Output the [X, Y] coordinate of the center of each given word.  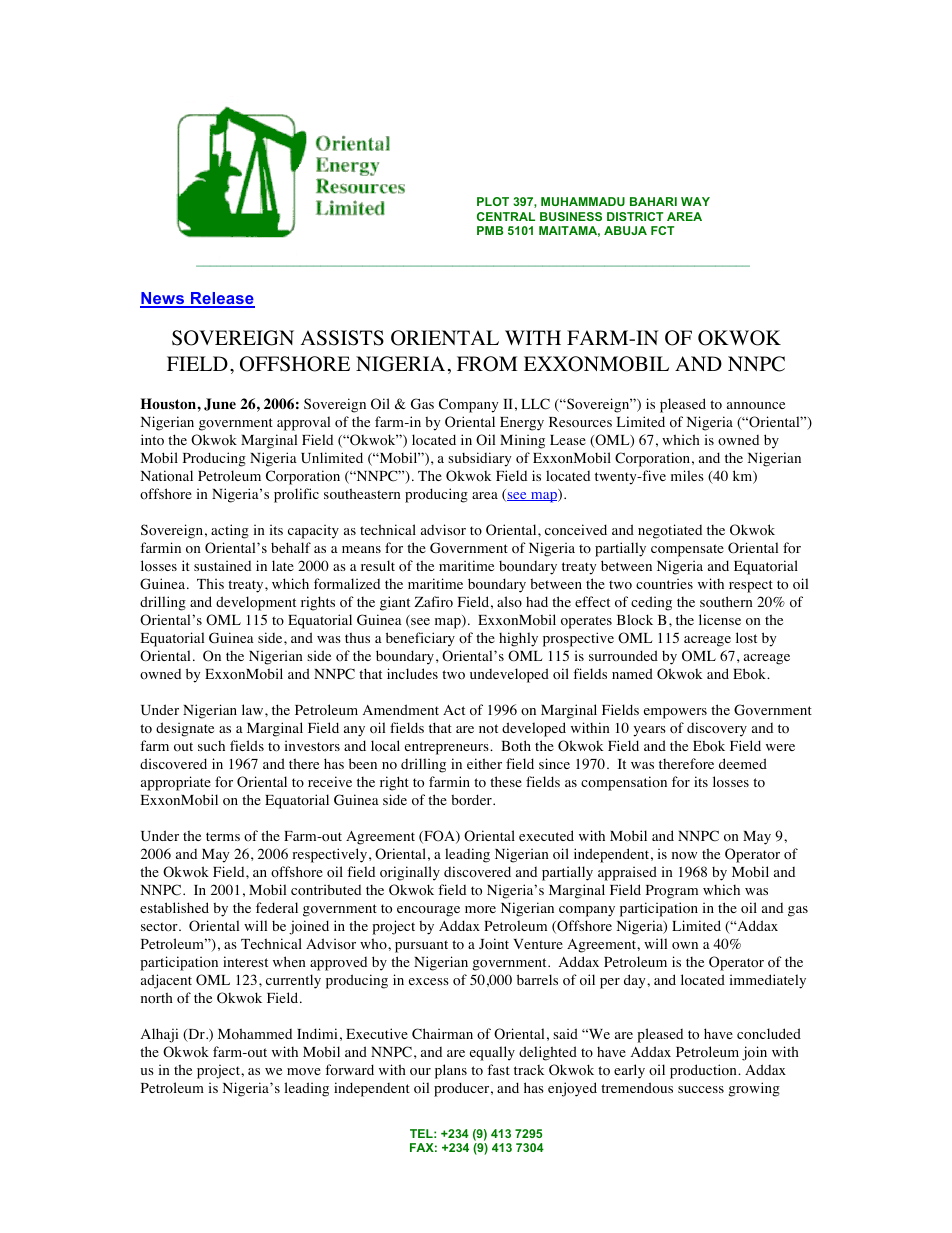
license [720, 619]
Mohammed [255, 1034]
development [256, 603]
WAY [695, 201]
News [163, 299]
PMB [490, 230]
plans [451, 1071]
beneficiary [420, 639]
